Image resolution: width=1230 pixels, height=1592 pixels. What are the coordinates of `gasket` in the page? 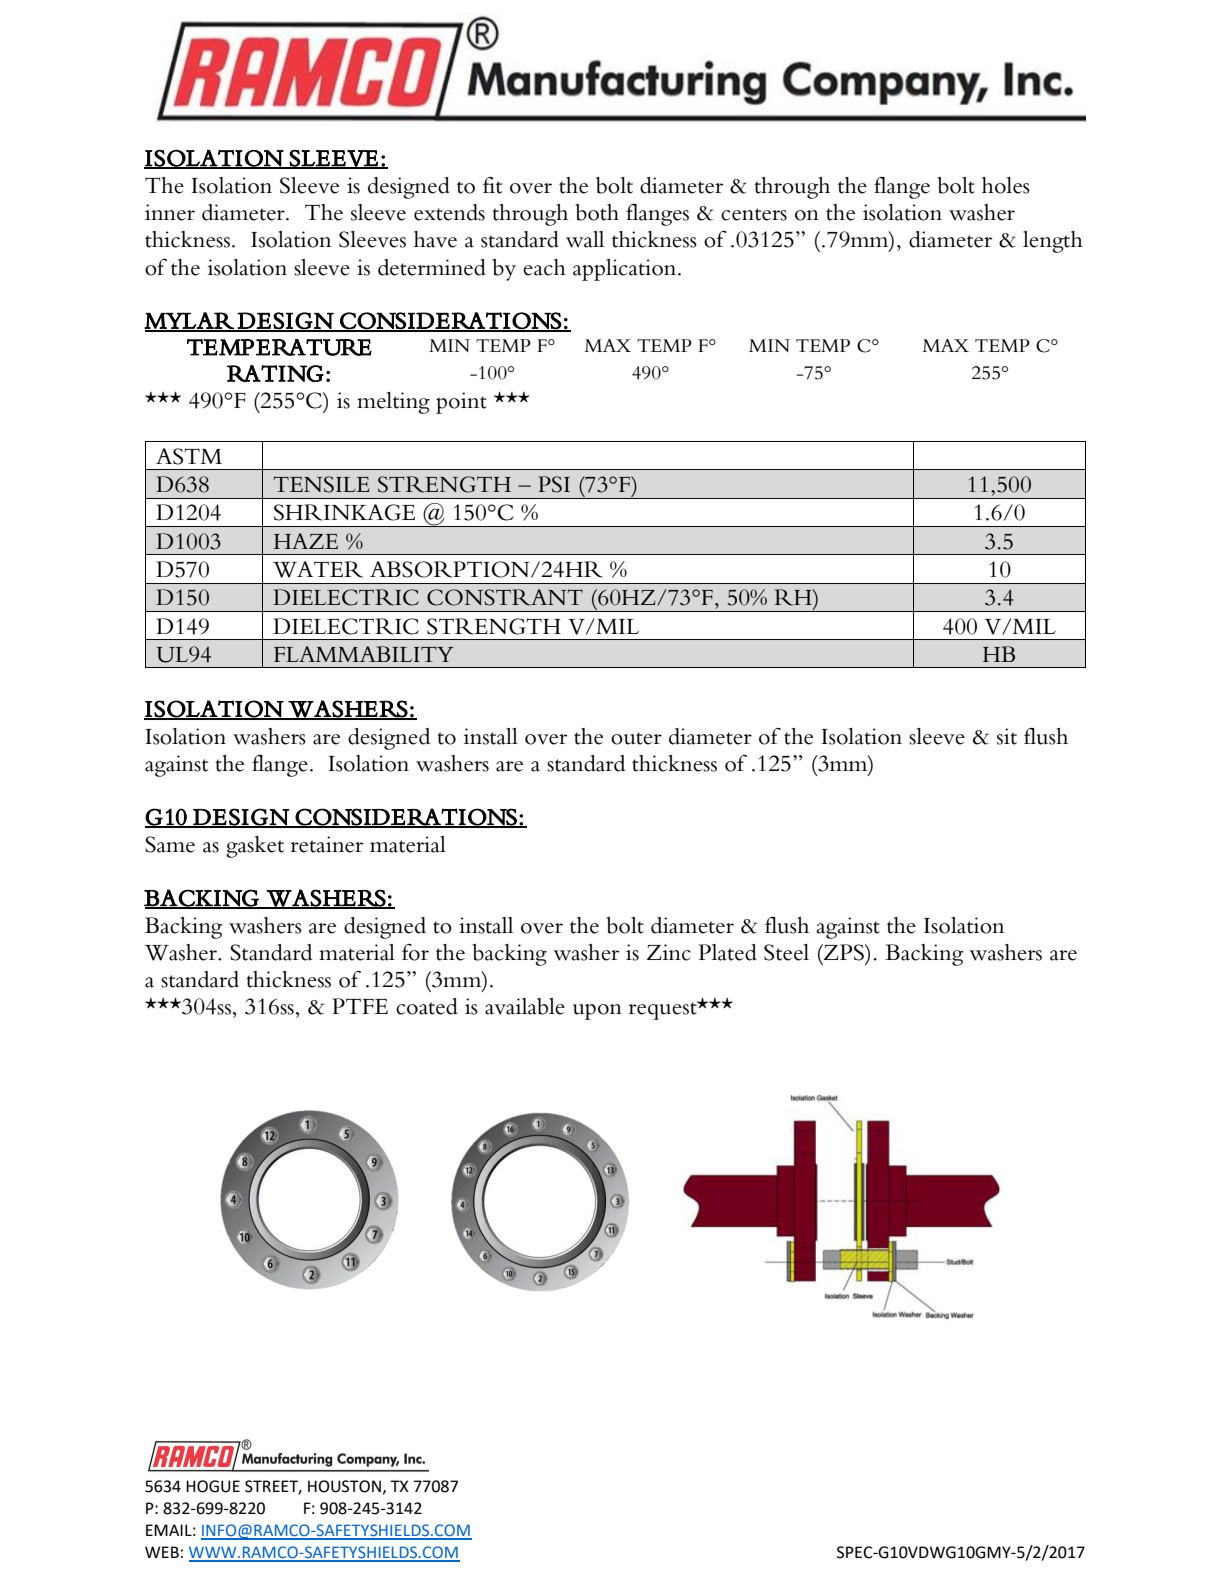 It's located at (255, 847).
